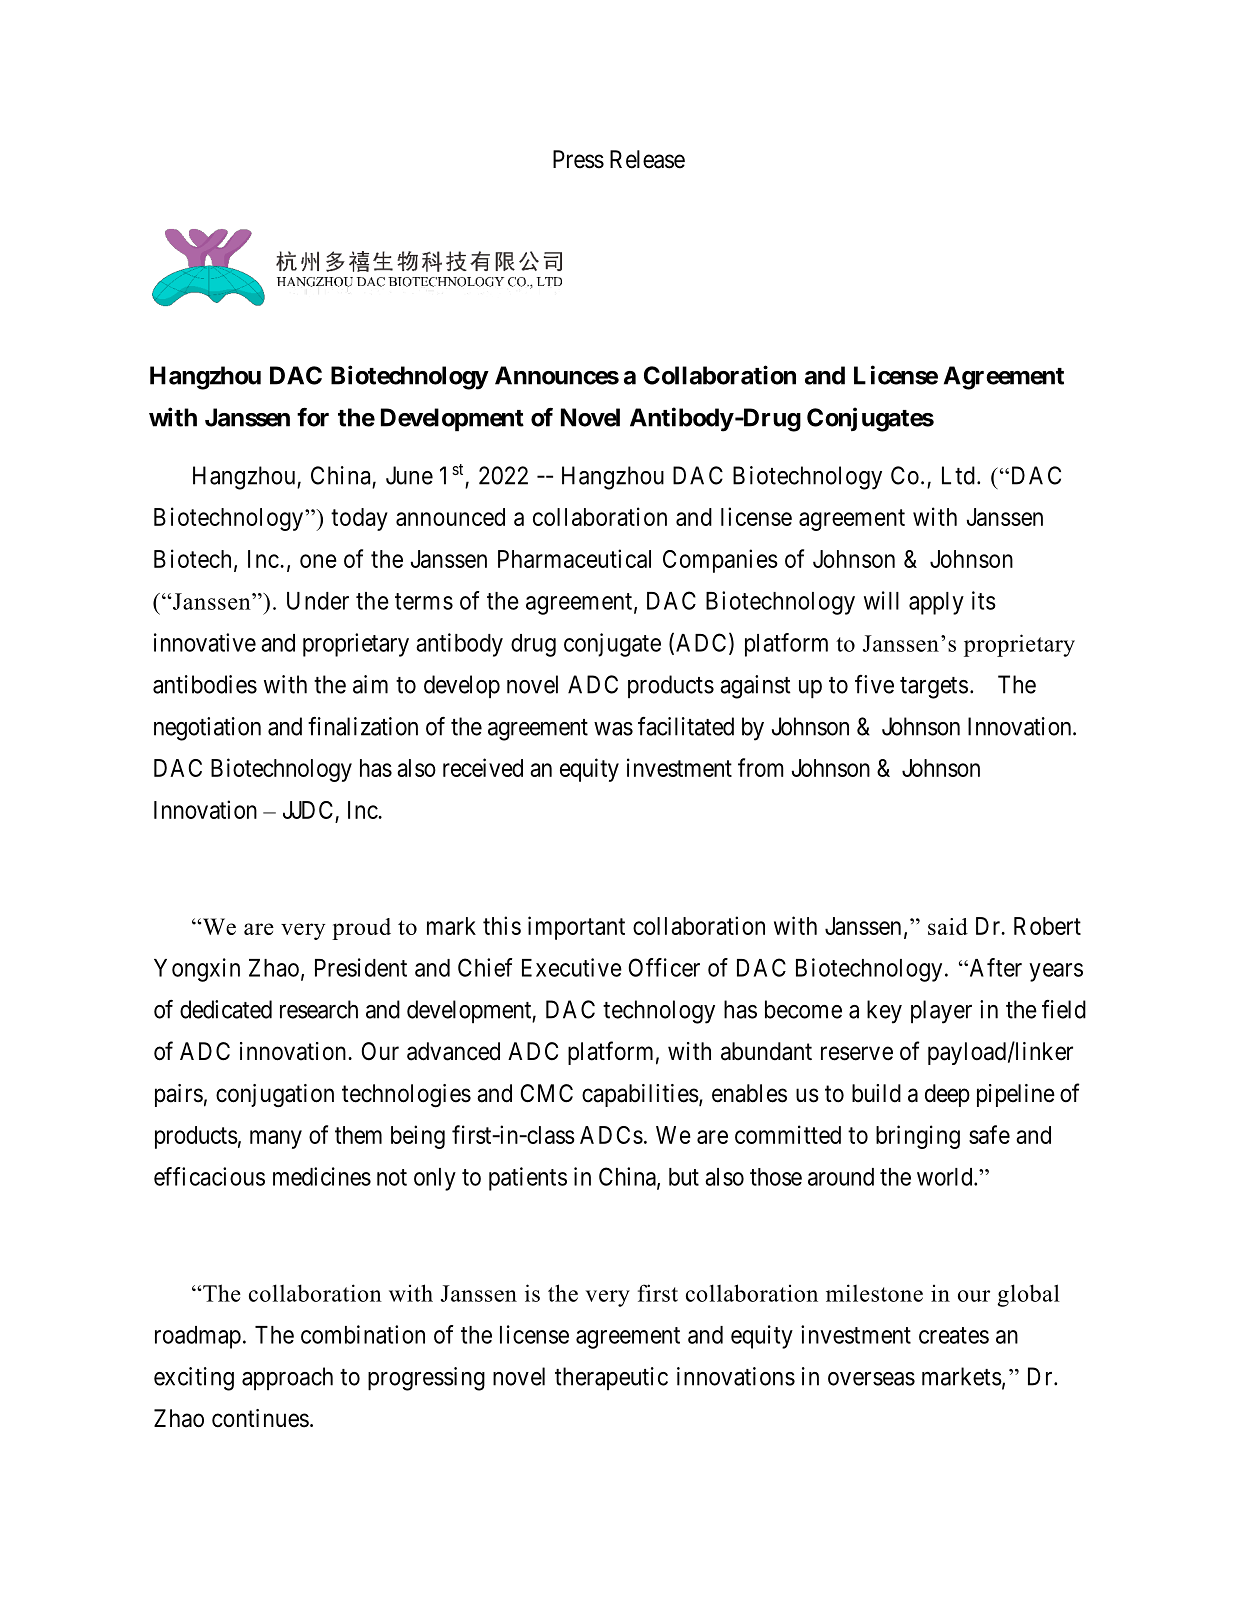  What do you see at coordinates (205, 642) in the screenshot?
I see `innovative` at bounding box center [205, 642].
